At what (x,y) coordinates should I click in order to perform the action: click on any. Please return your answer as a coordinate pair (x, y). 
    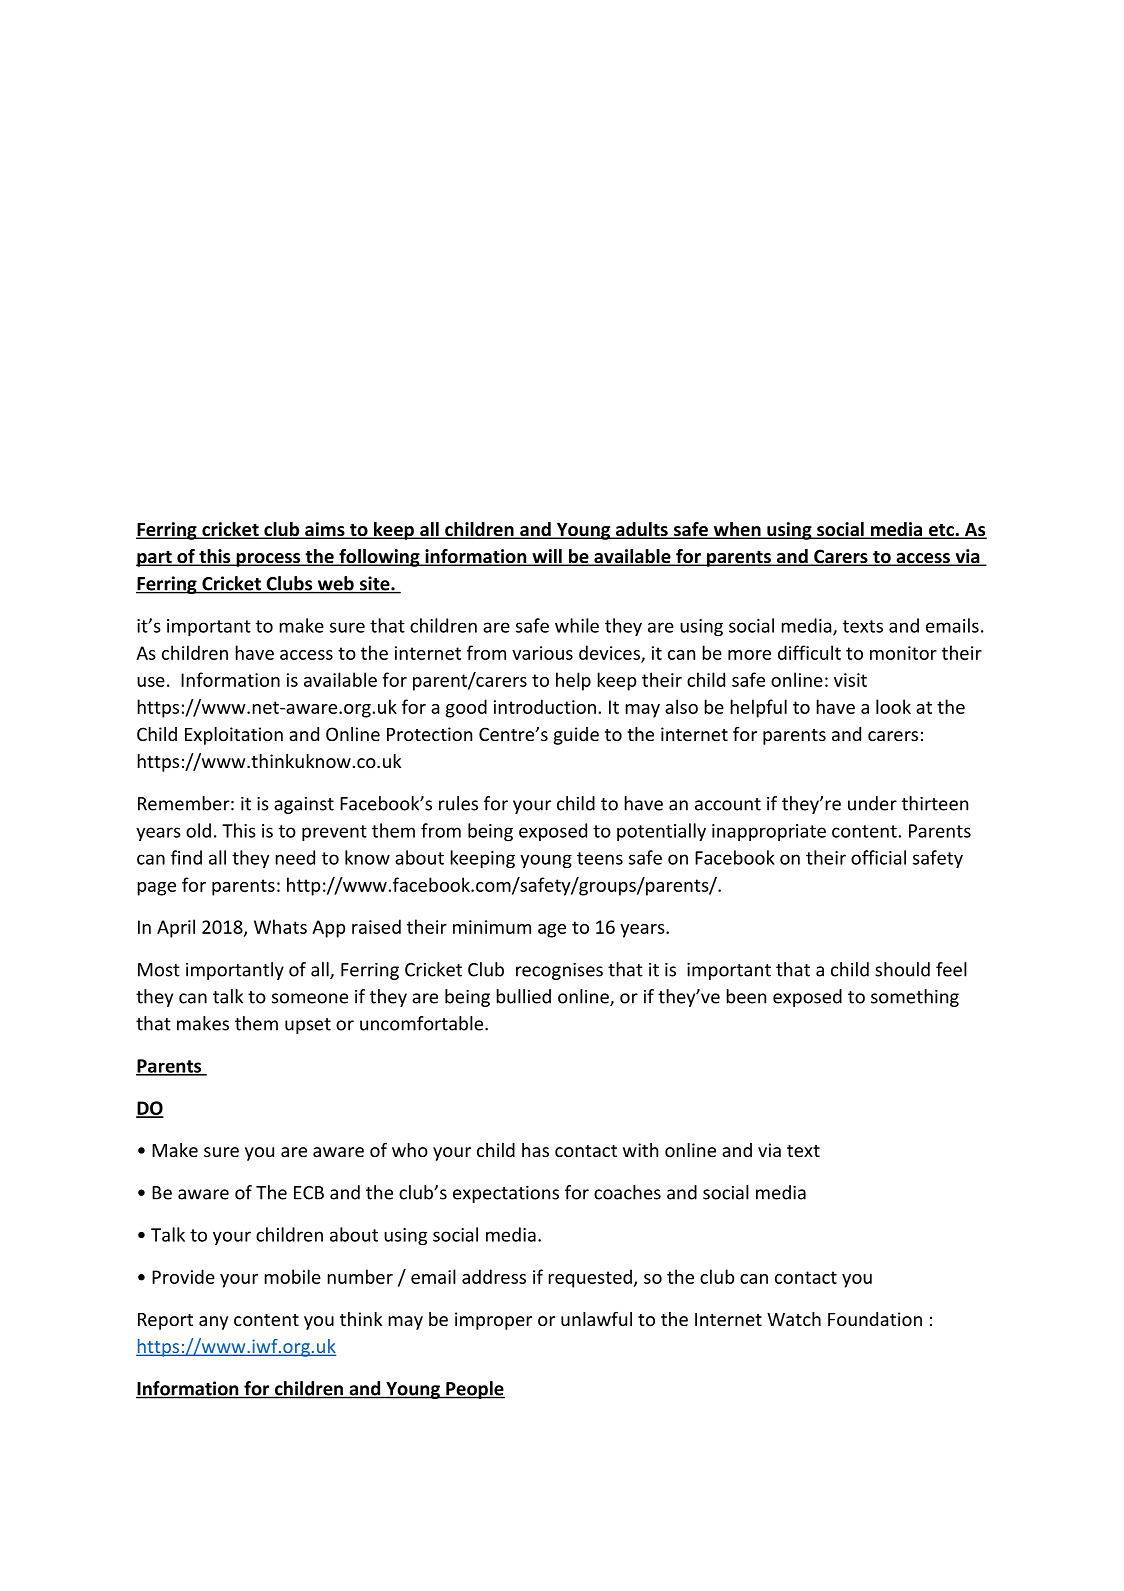
    Looking at the image, I should click on (213, 1323).
